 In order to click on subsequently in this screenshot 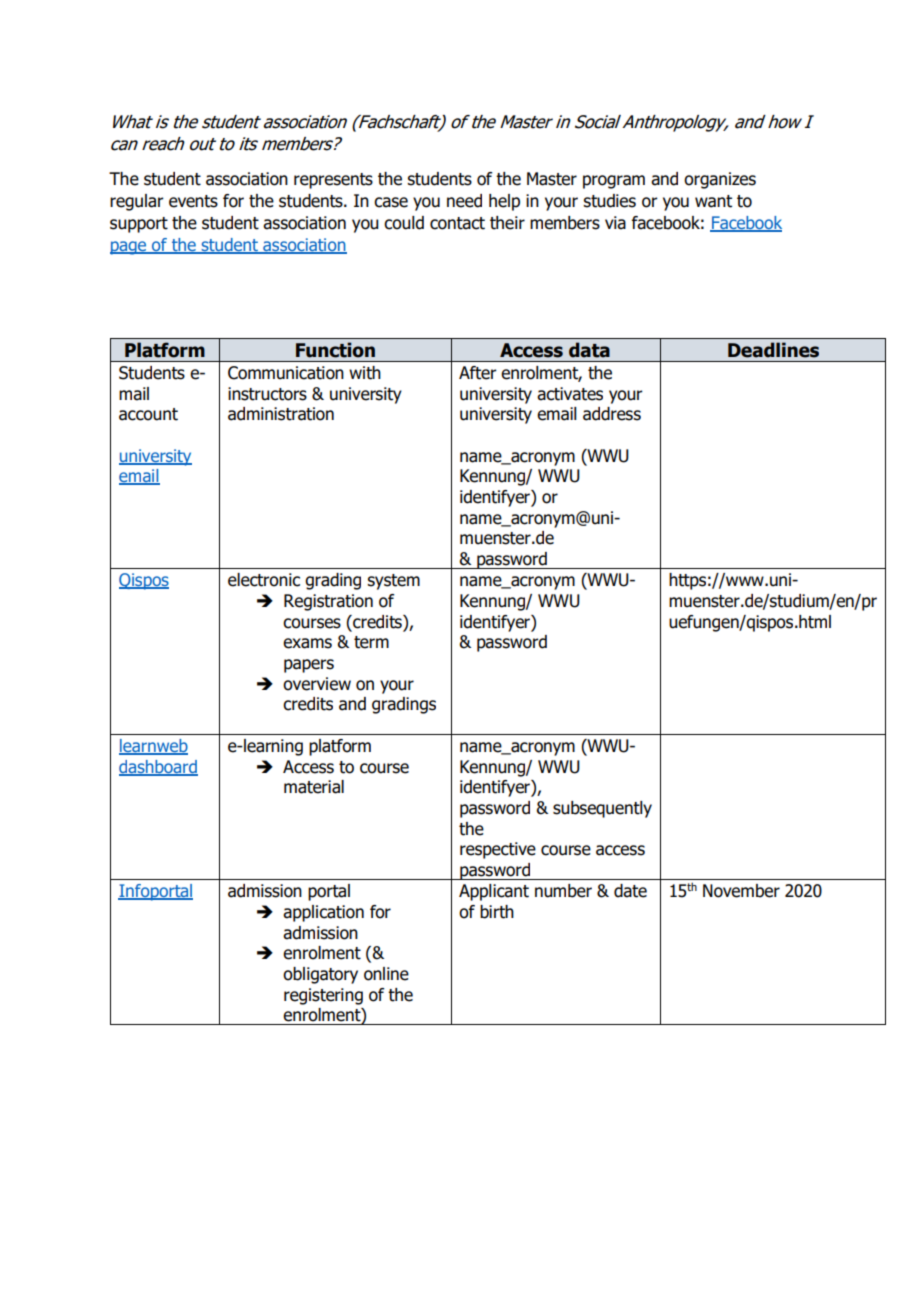, I will do `click(602, 809)`.
